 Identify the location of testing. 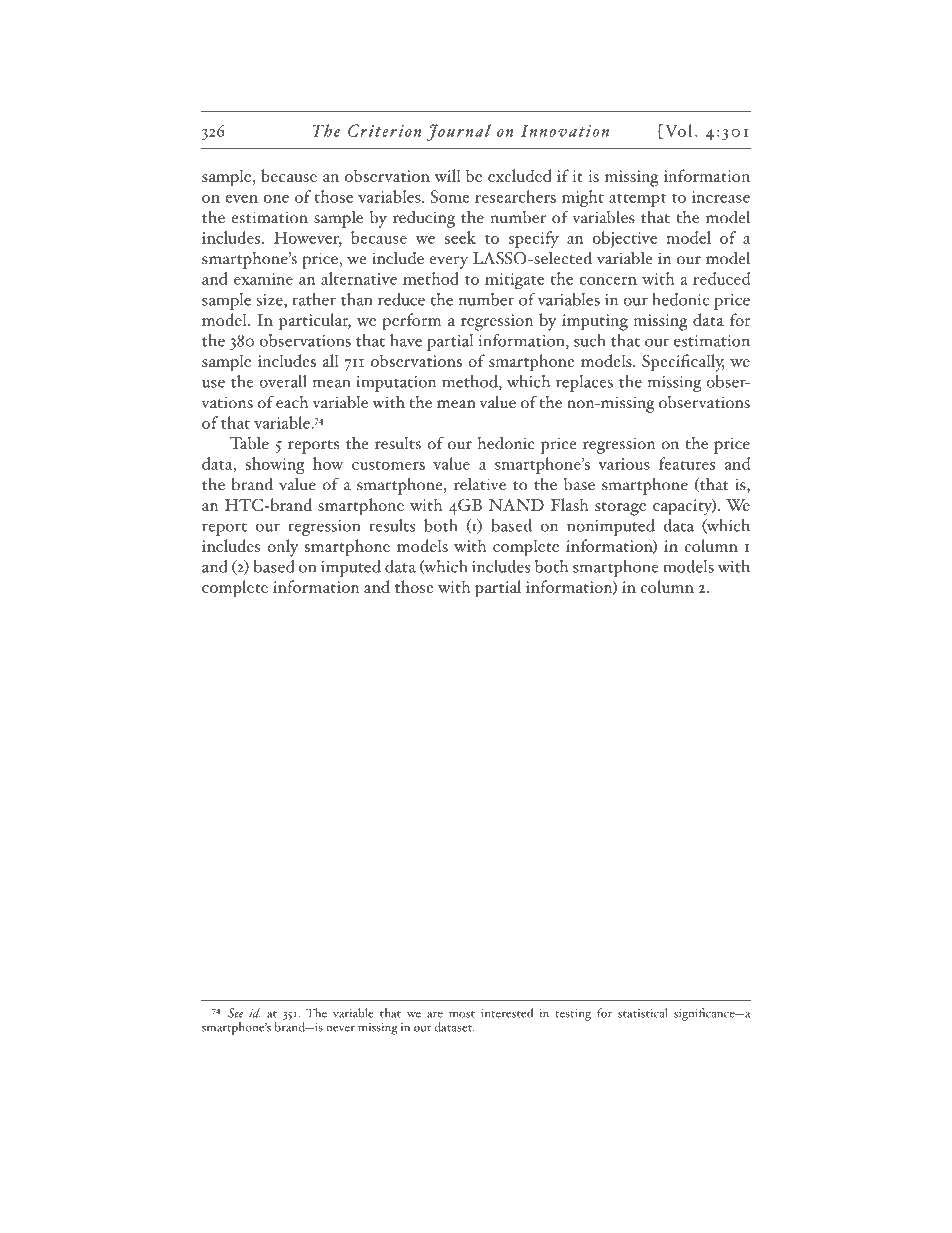
(573, 1015).
